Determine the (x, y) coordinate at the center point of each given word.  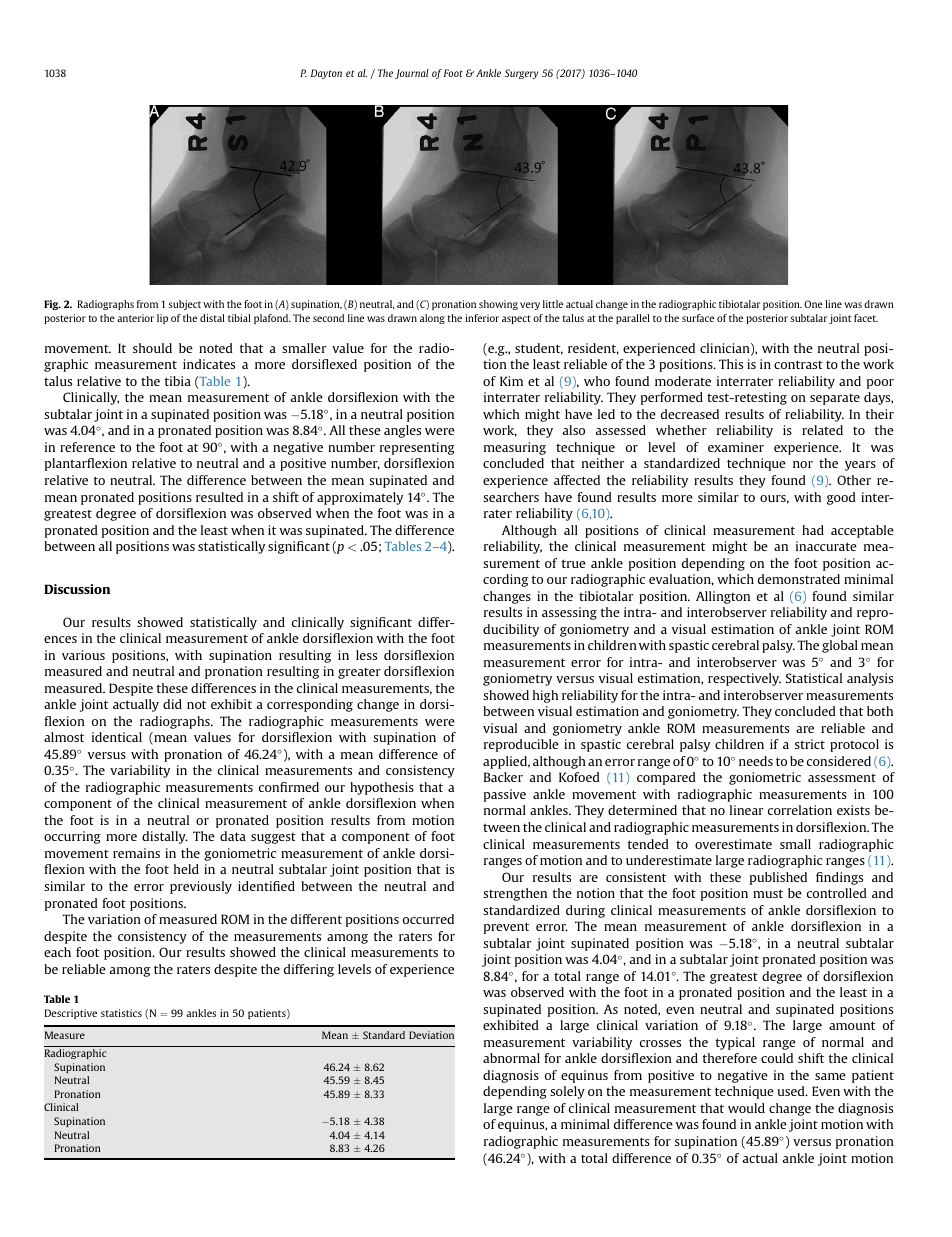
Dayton (326, 74)
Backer (503, 777)
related (822, 430)
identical (117, 737)
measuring (515, 448)
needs (756, 761)
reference (87, 447)
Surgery (521, 74)
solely (567, 1092)
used (792, 1091)
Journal (412, 74)
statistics (121, 1013)
